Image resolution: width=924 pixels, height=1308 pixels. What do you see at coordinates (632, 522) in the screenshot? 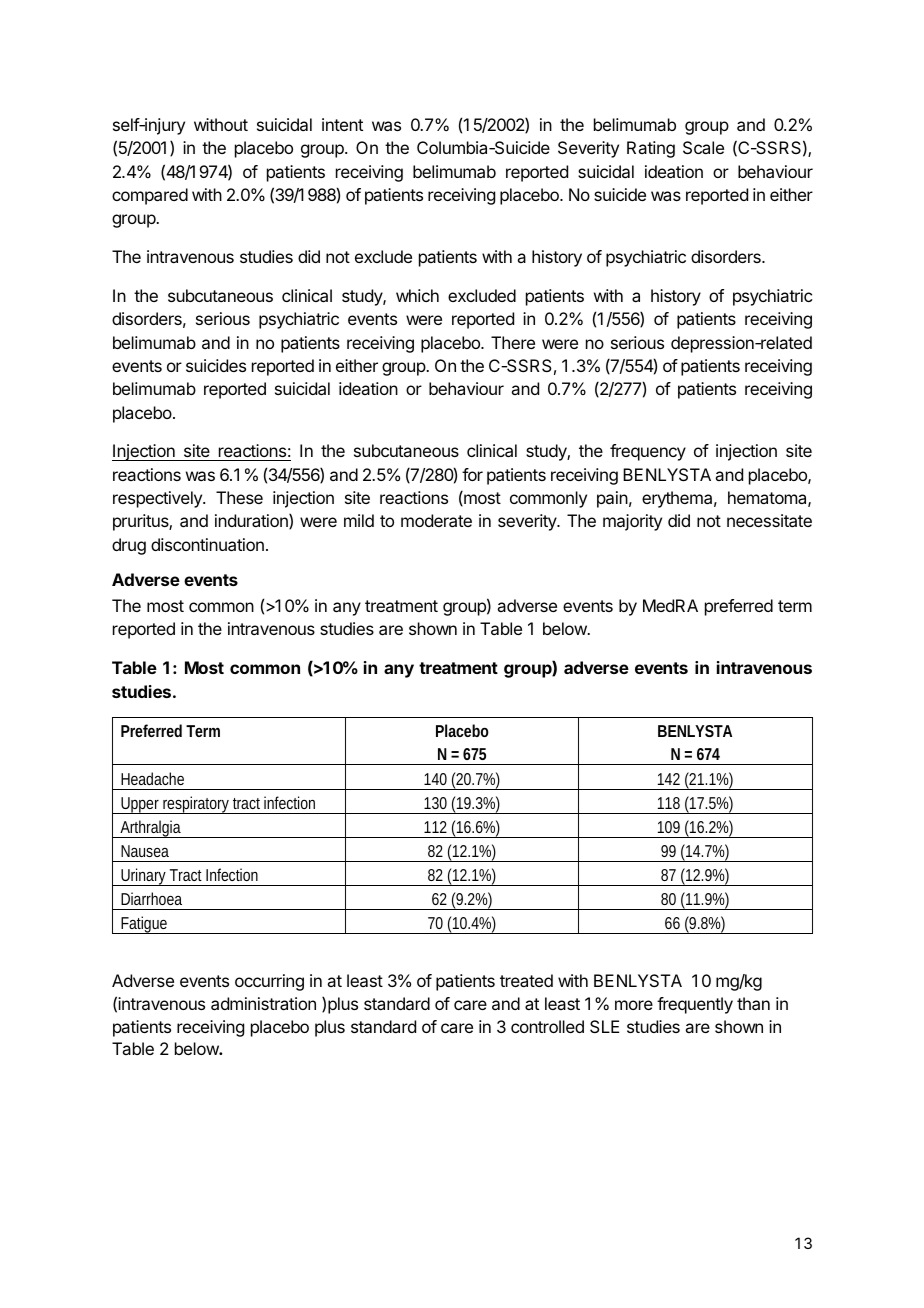
I see `majority` at bounding box center [632, 522].
